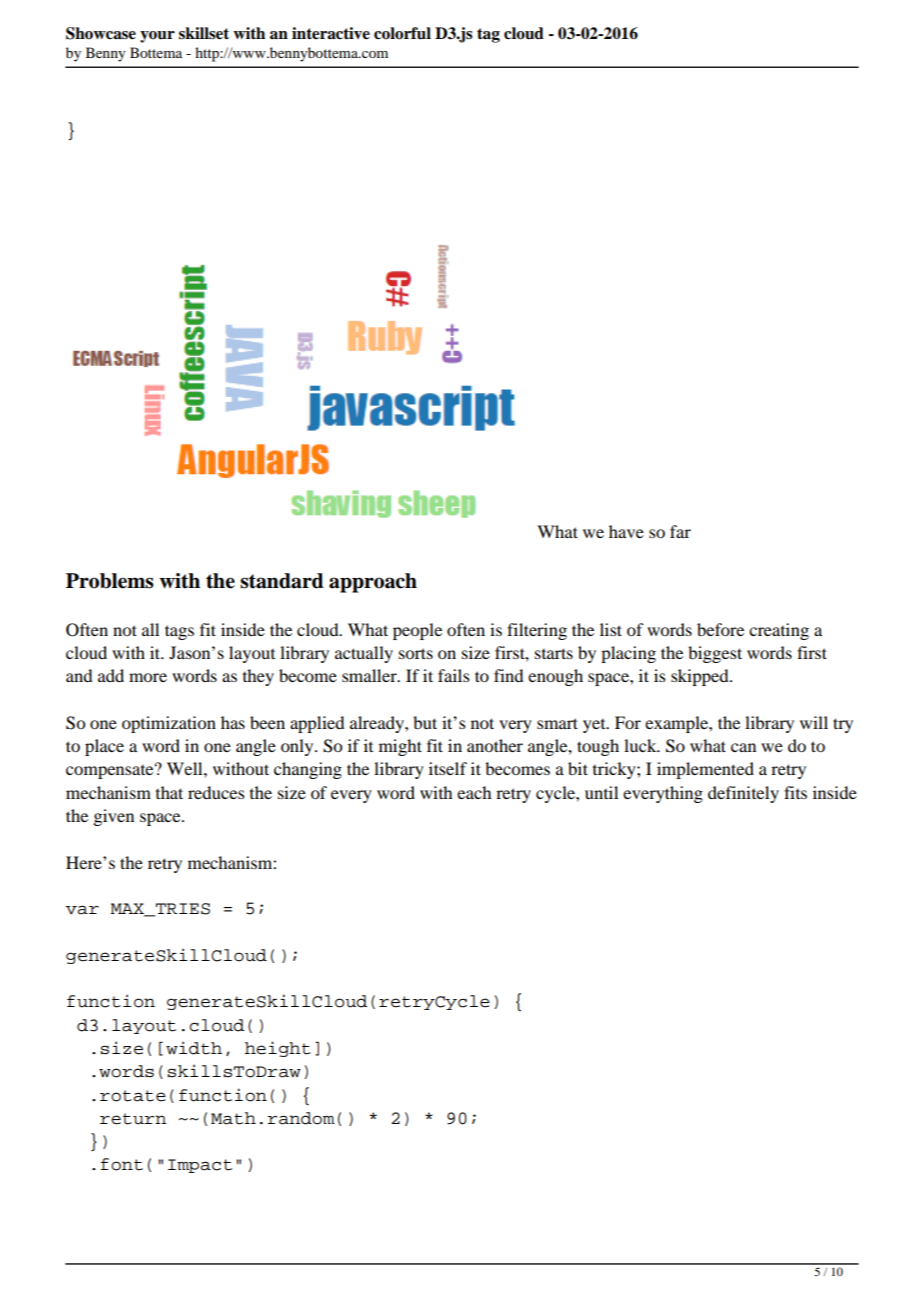  Describe the element at coordinates (743, 794) in the image. I see `definitely` at that location.
